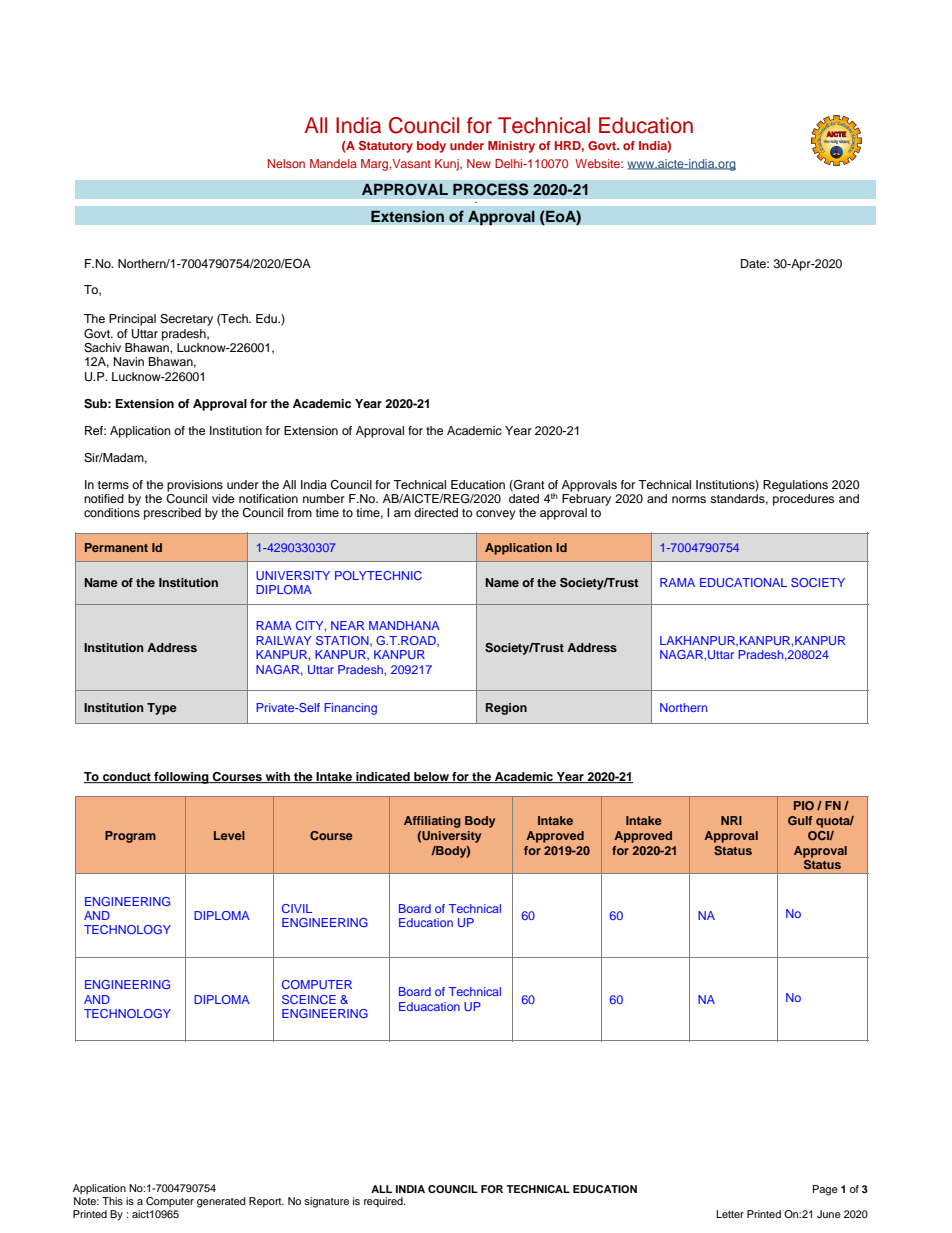 This image has width=952, height=1233. Describe the element at coordinates (511, 147) in the image. I see `Ministry` at that location.
